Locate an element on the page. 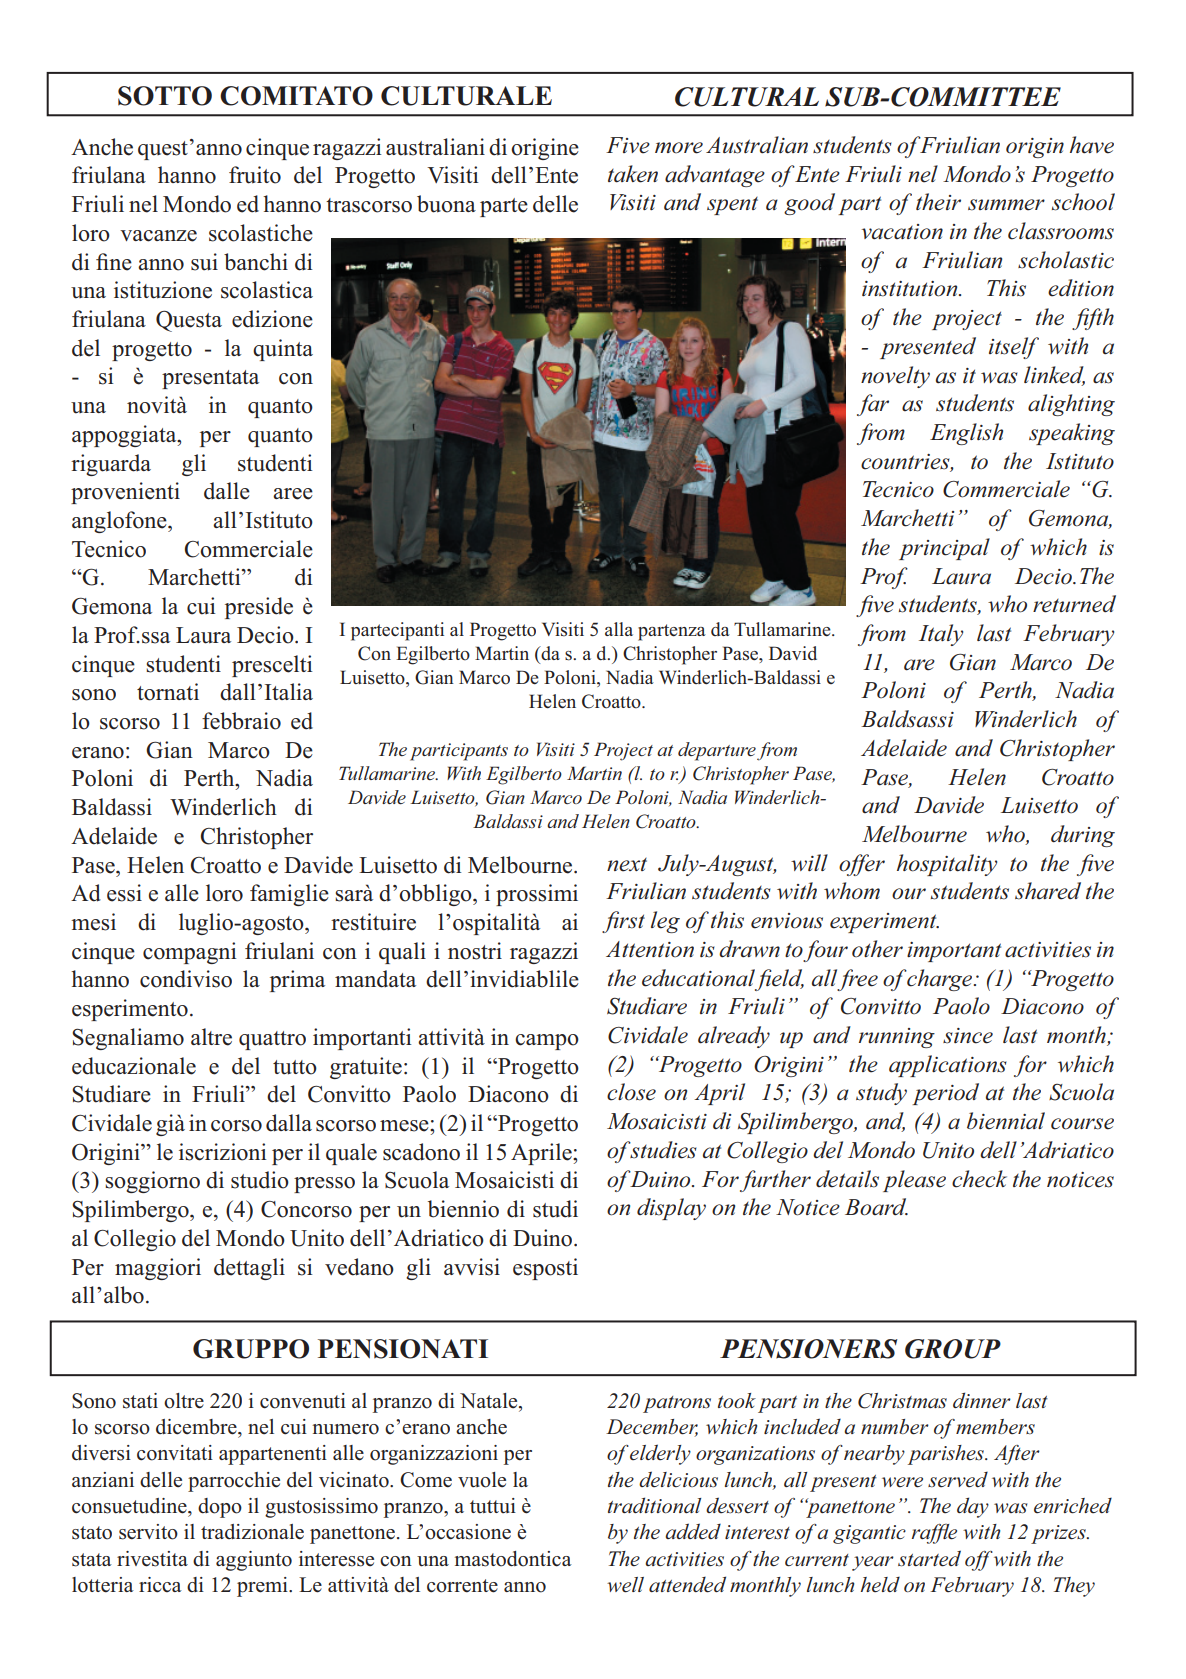 The width and height of the page is (1186, 1679). day is located at coordinates (973, 1507).
